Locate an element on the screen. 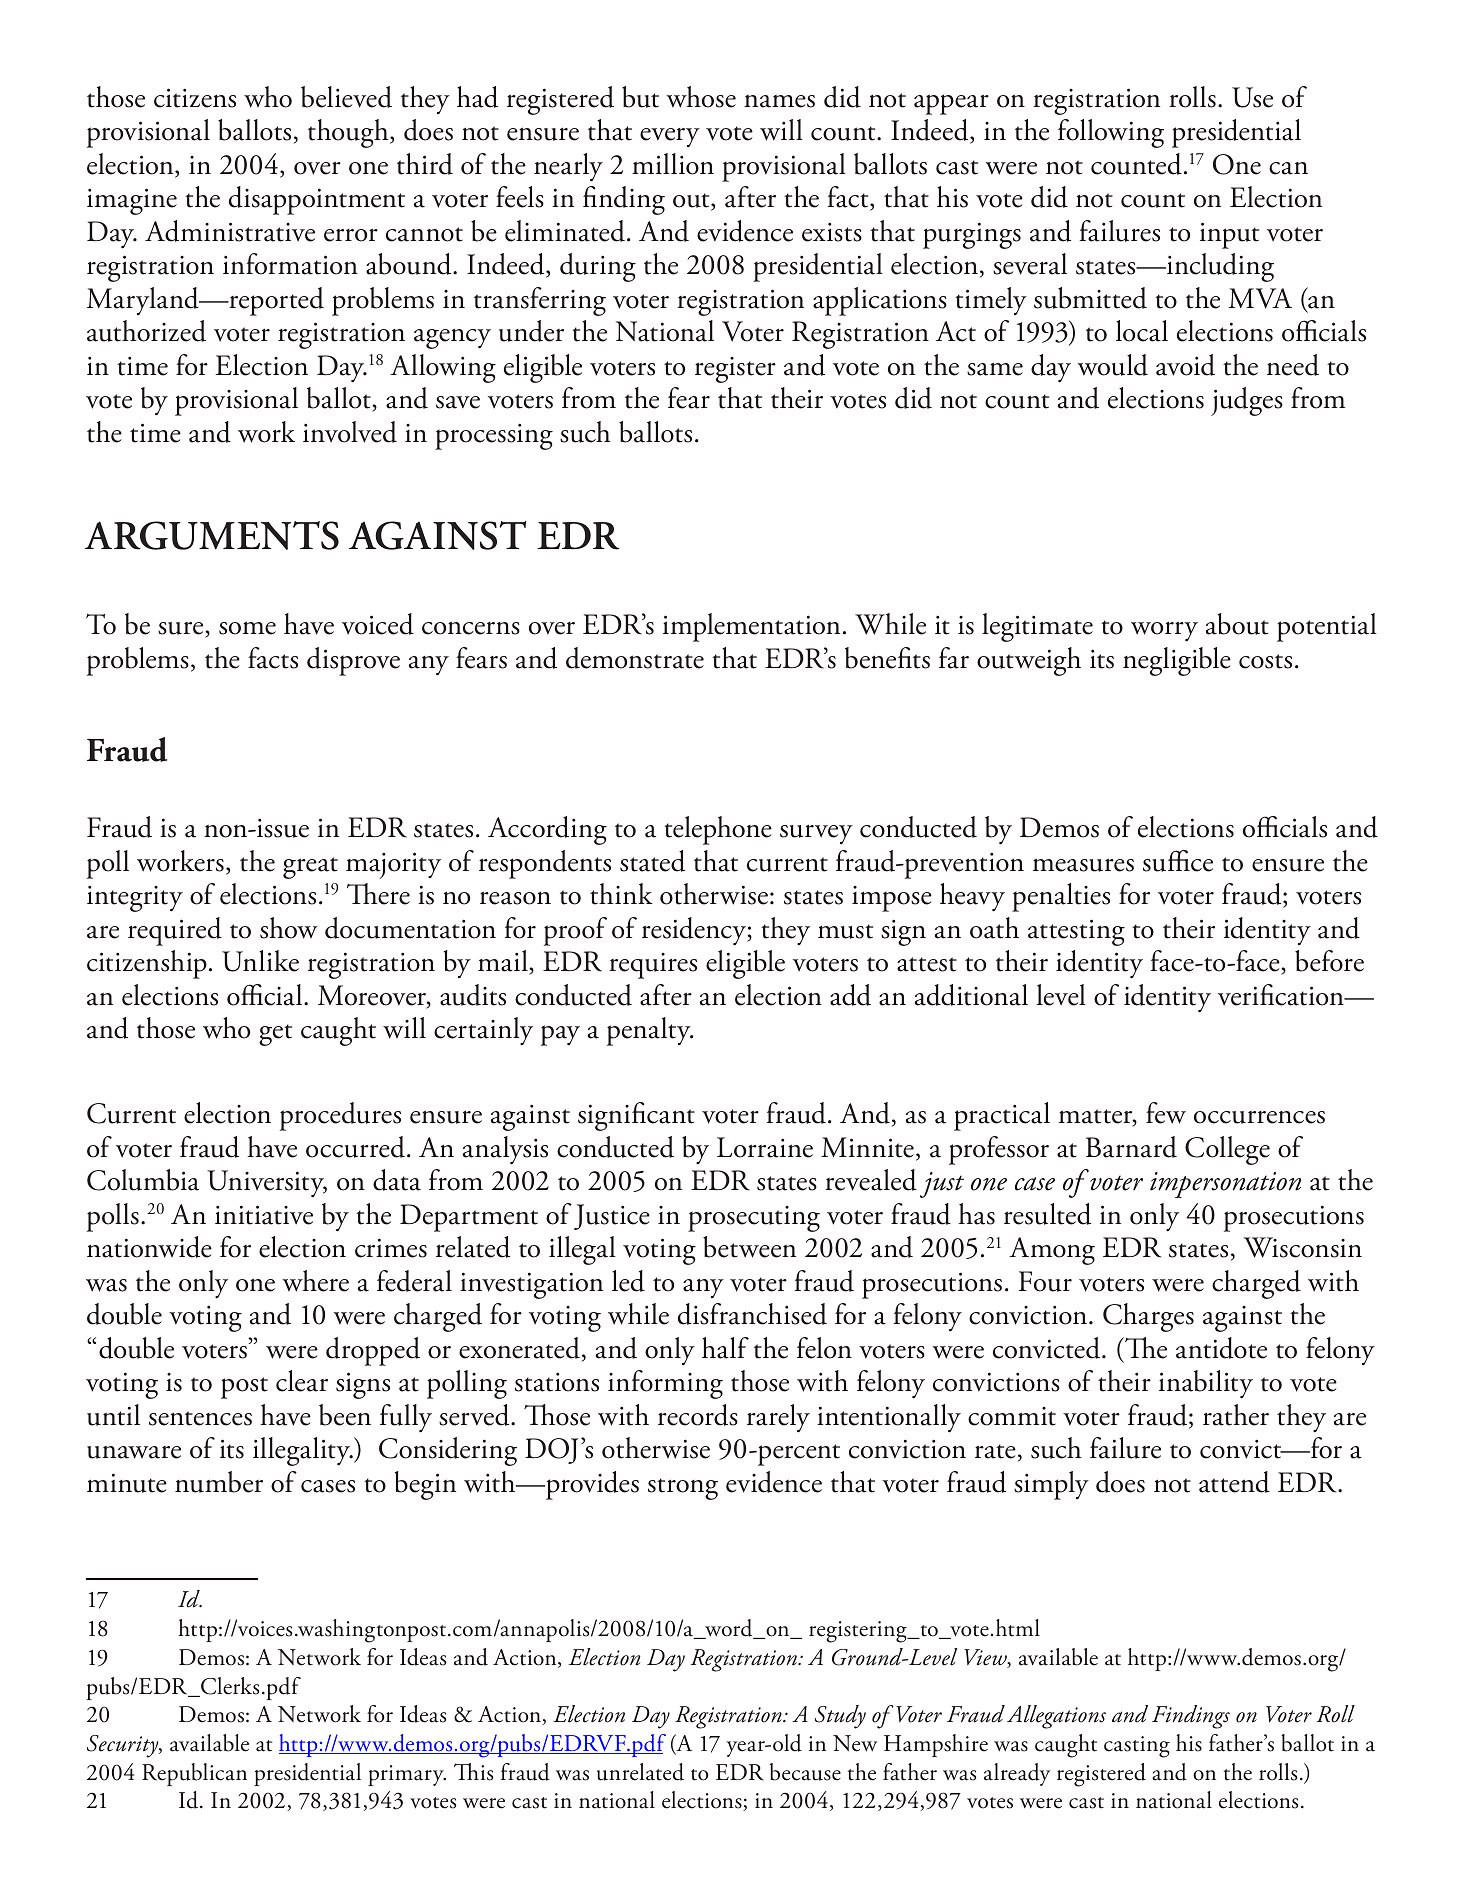 The height and width of the screenshot is (1895, 1464). Republican is located at coordinates (194, 1774).
